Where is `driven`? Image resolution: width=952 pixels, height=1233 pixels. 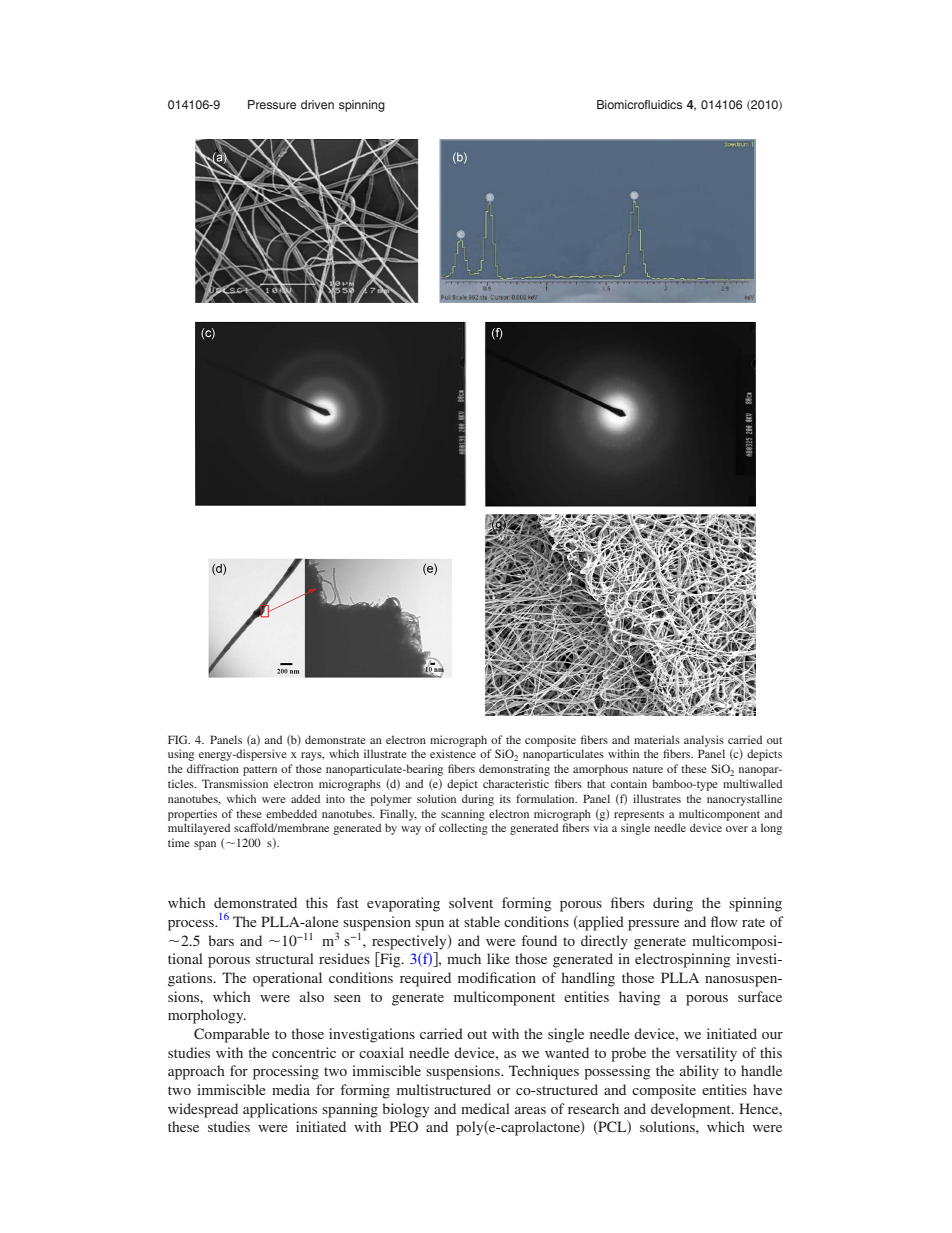 driven is located at coordinates (317, 104).
